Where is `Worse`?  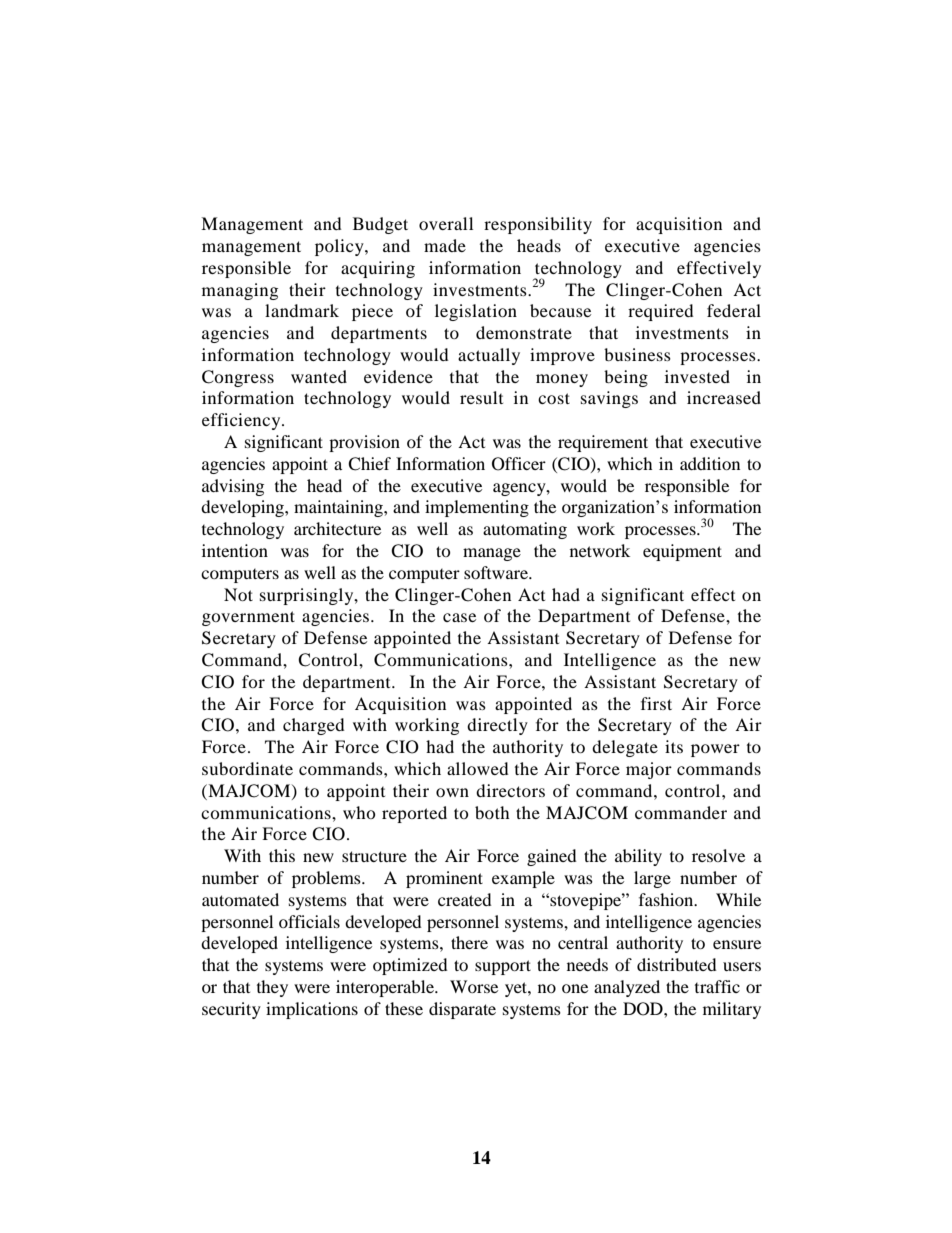 Worse is located at coordinates (474, 986).
